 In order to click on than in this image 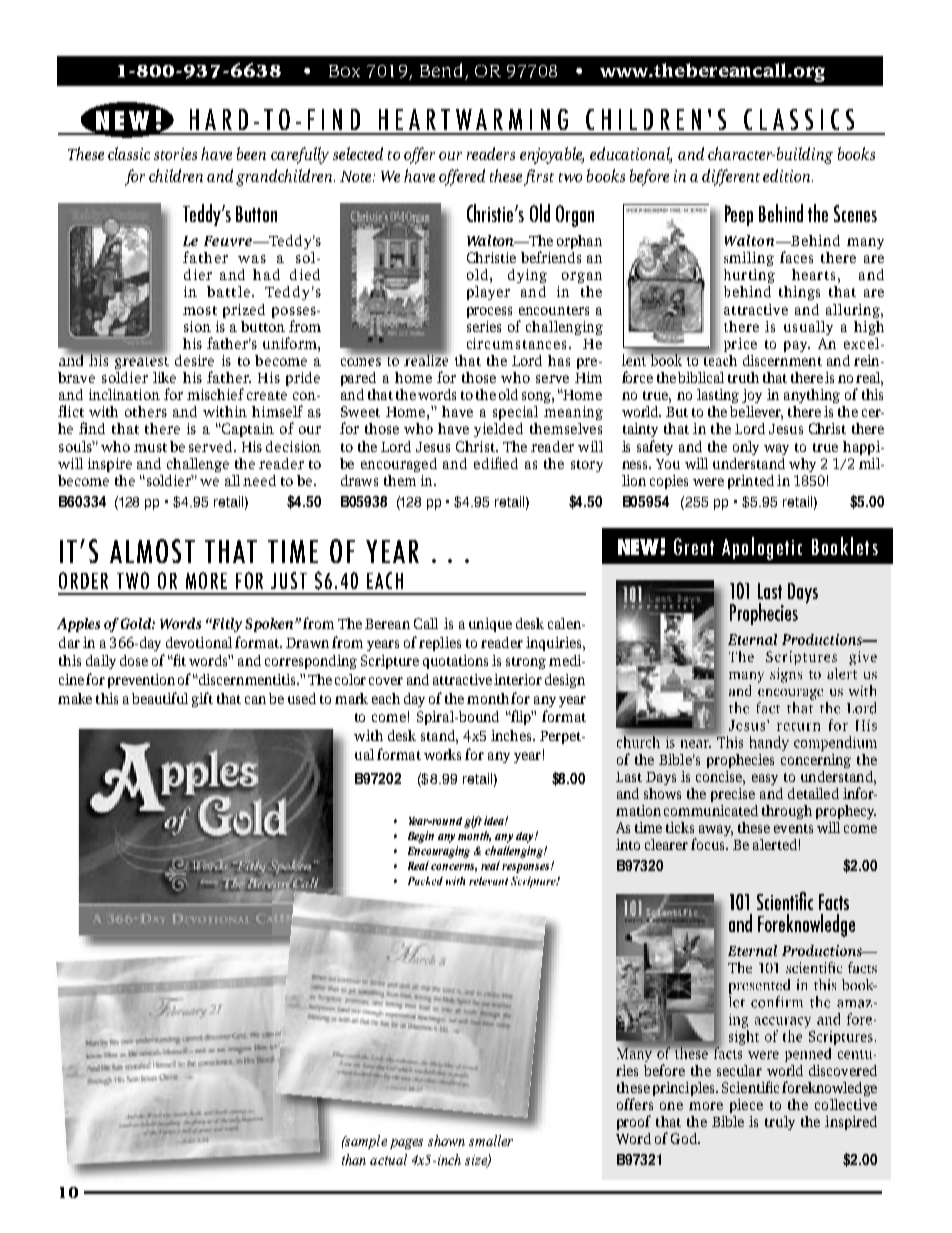, I will do `click(354, 1159)`.
